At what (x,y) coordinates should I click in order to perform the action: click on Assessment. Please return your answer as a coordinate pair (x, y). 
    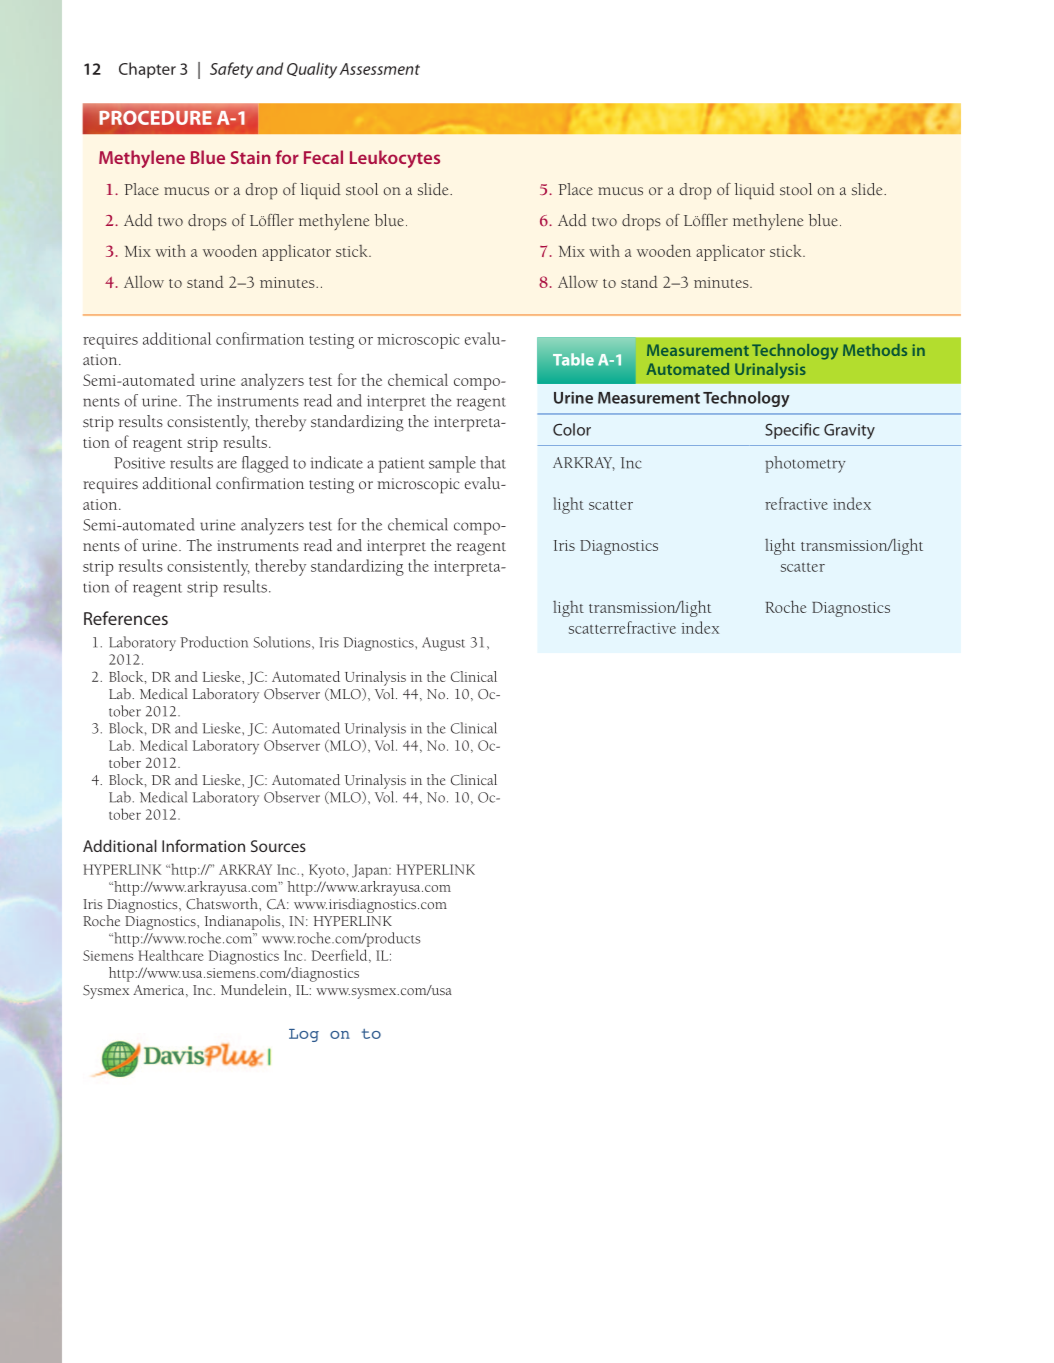
    Looking at the image, I should click on (380, 69).
